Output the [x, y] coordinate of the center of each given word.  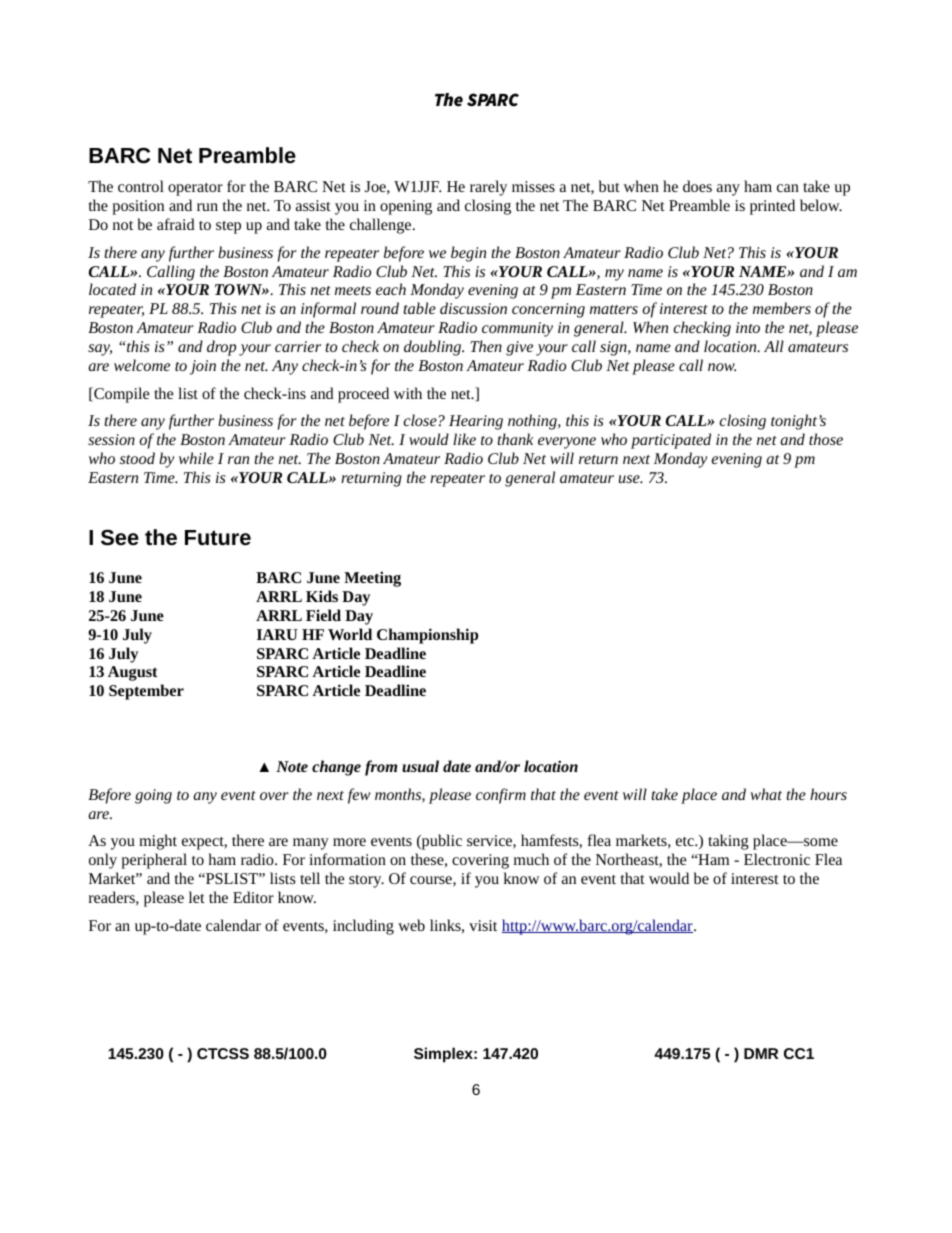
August [133, 673]
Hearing [476, 422]
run [207, 207]
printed [772, 207]
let [197, 897]
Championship [427, 636]
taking [728, 842]
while [196, 458]
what [766, 794]
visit [483, 925]
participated [671, 441]
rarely [488, 188]
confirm [501, 796]
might [158, 842]
